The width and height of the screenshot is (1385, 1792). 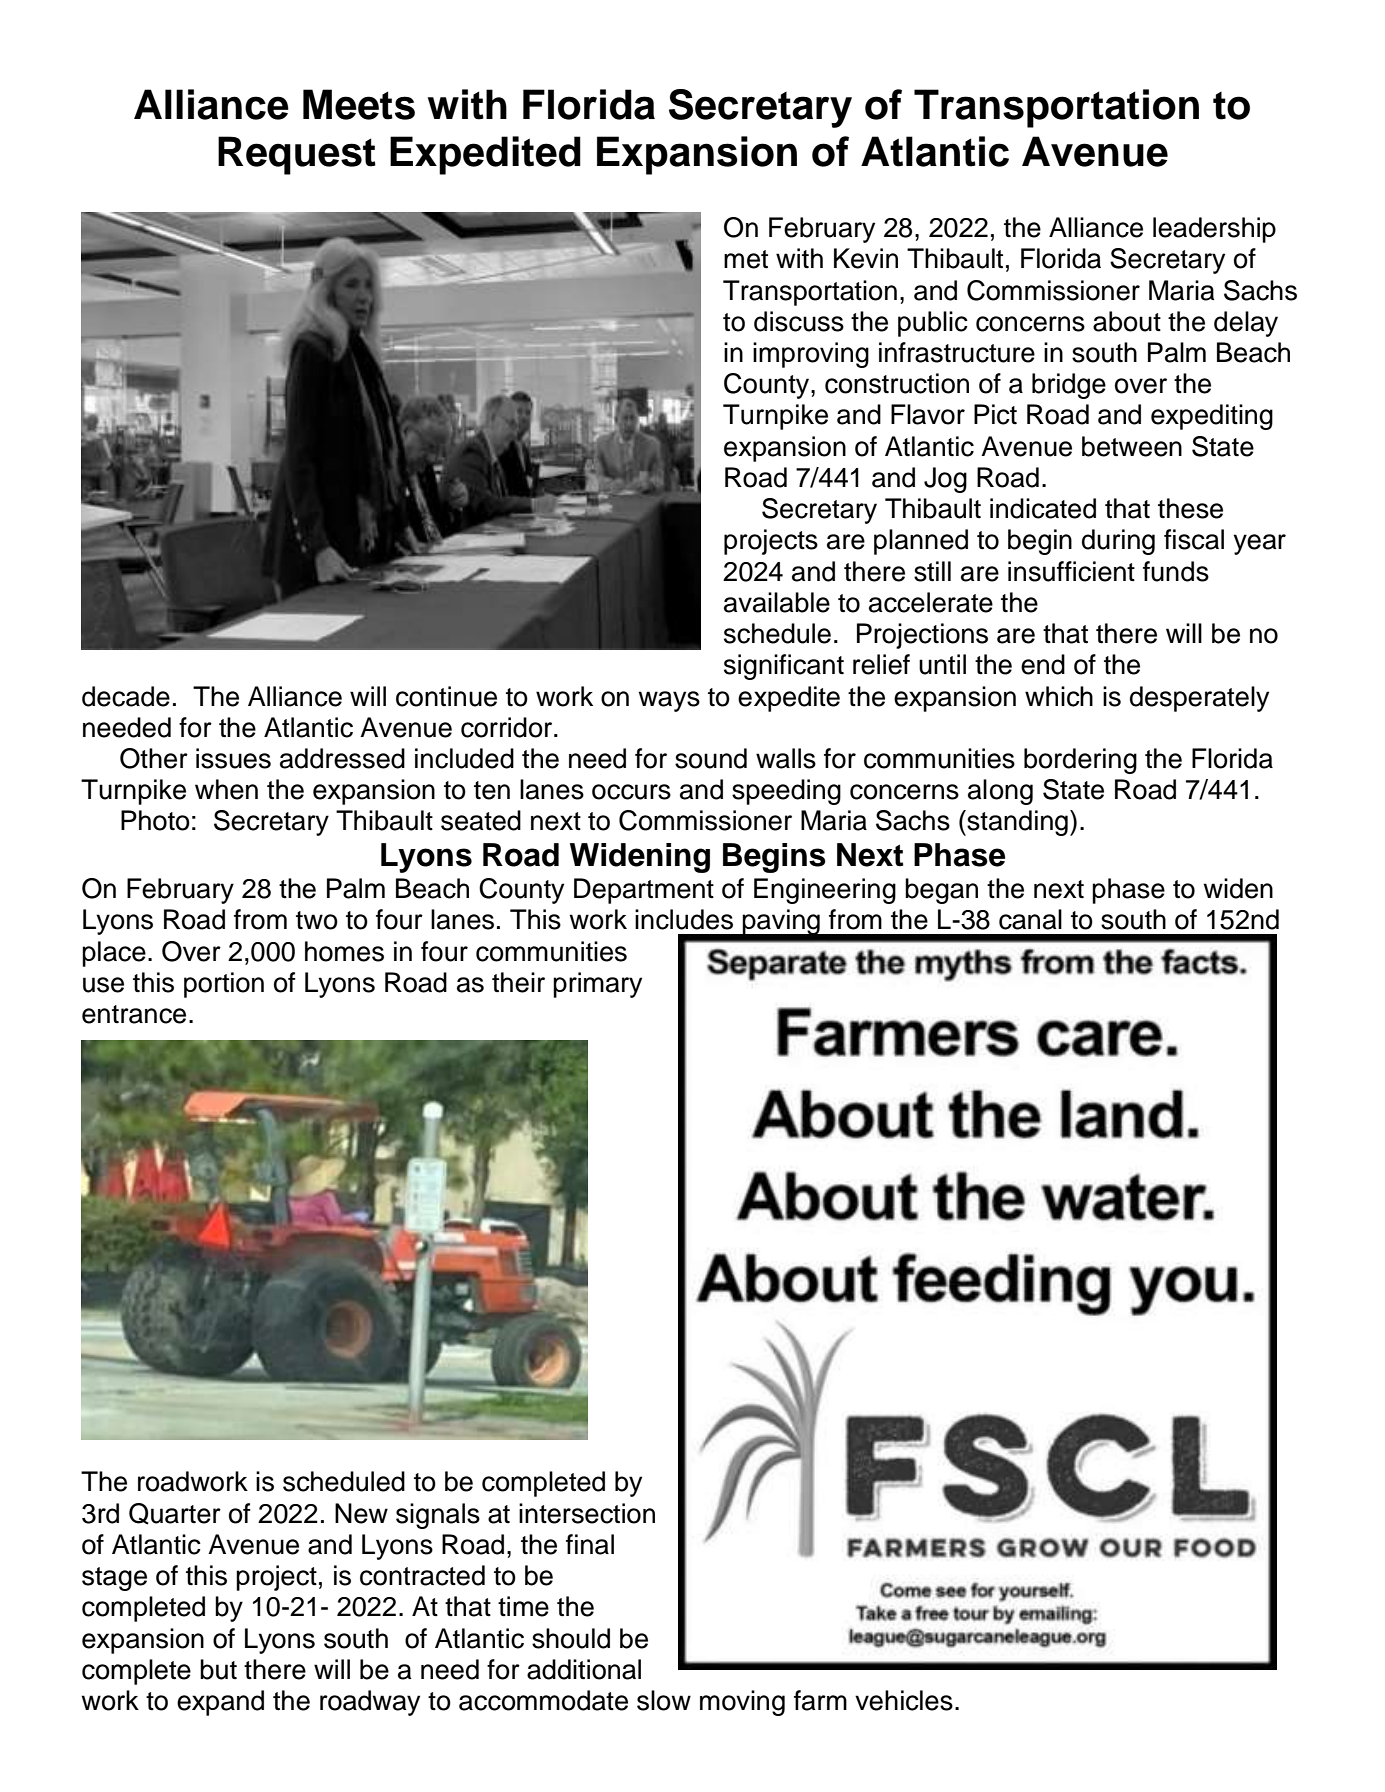 I want to click on Request, so click(x=297, y=155).
